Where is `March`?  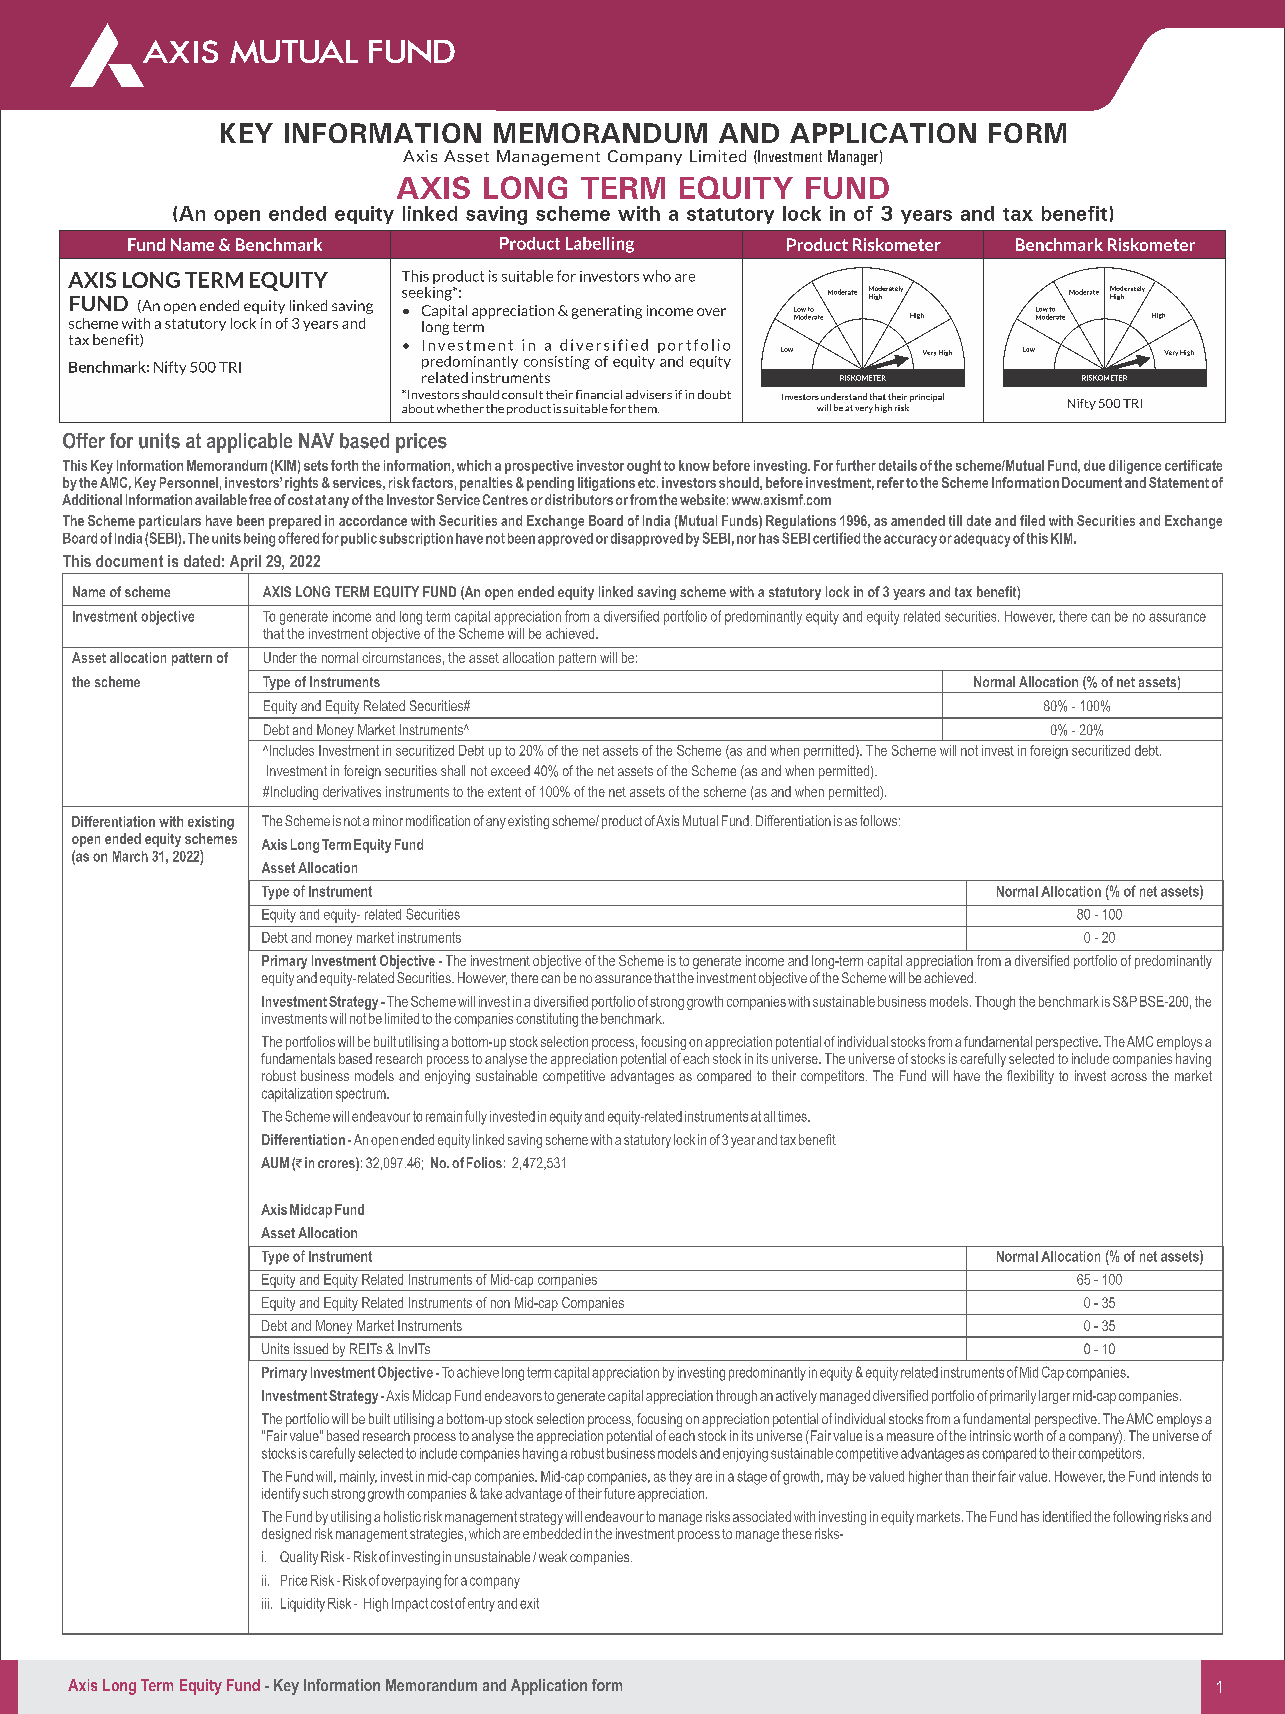
March is located at coordinates (130, 856).
